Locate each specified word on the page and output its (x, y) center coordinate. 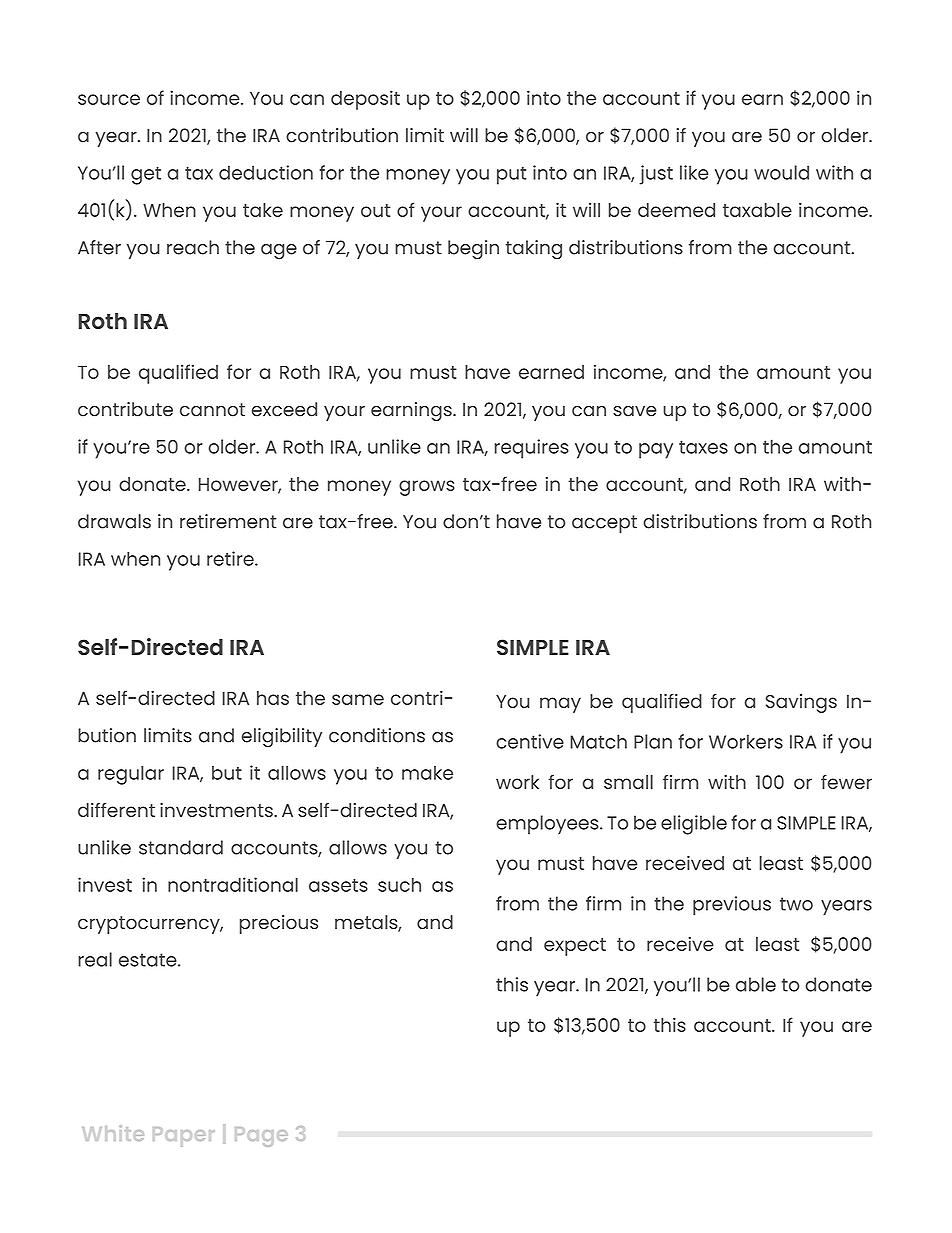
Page (261, 1137)
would (781, 172)
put (512, 175)
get (146, 175)
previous (732, 906)
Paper (184, 1137)
